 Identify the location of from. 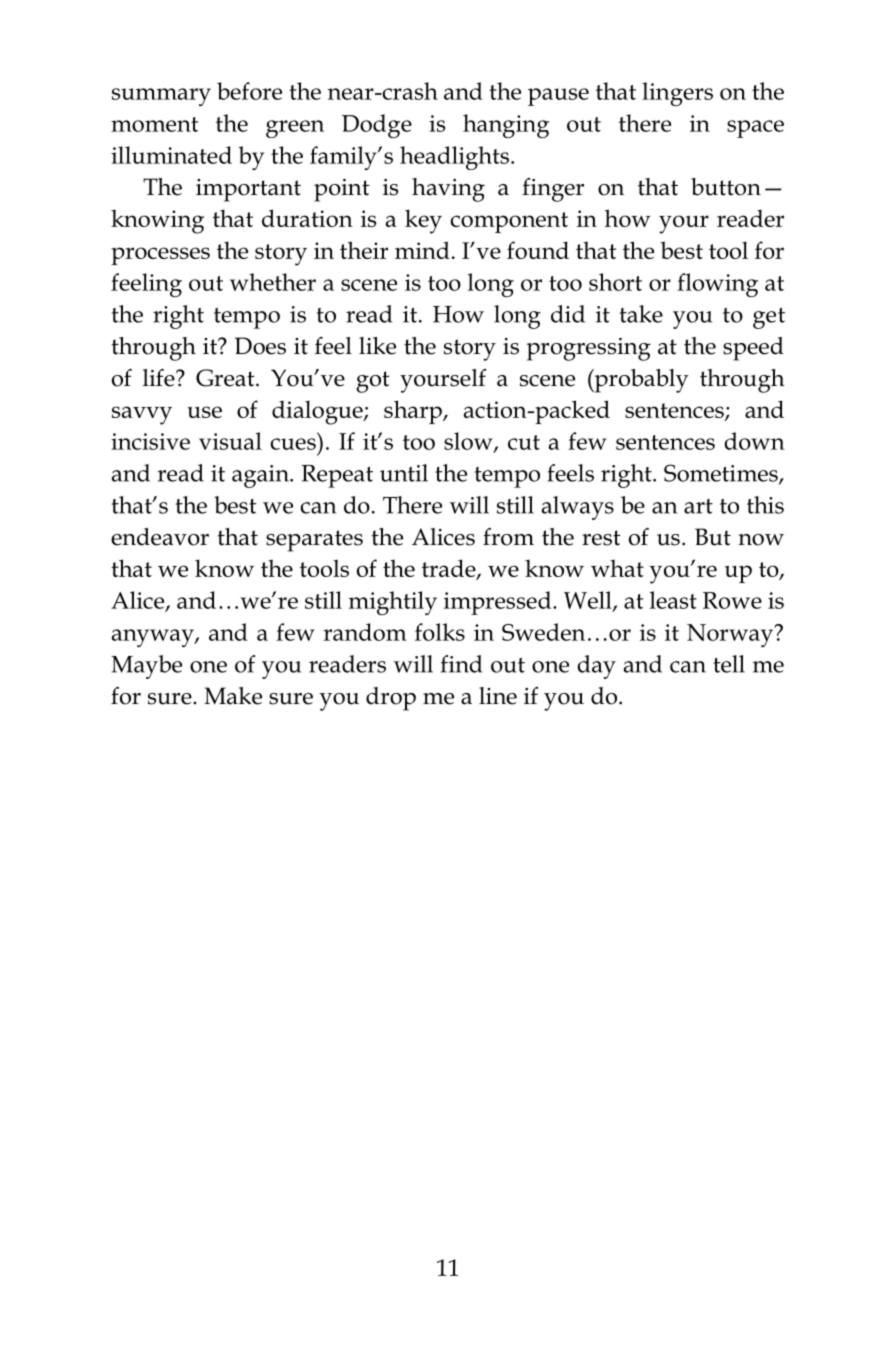
(508, 537).
